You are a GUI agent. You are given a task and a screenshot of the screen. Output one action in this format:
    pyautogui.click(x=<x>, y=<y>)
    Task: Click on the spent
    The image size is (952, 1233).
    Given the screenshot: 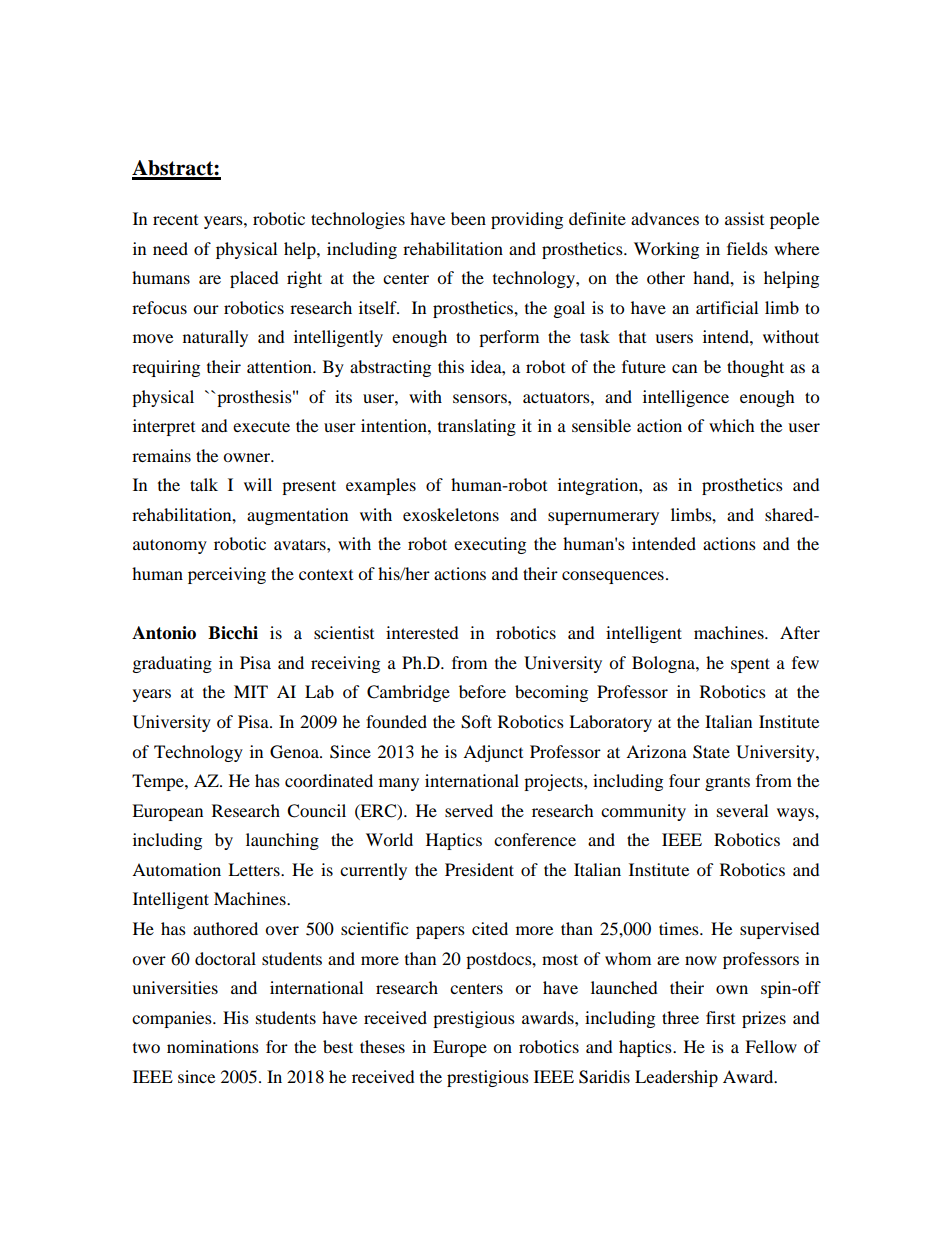 What is the action you would take?
    pyautogui.click(x=750, y=665)
